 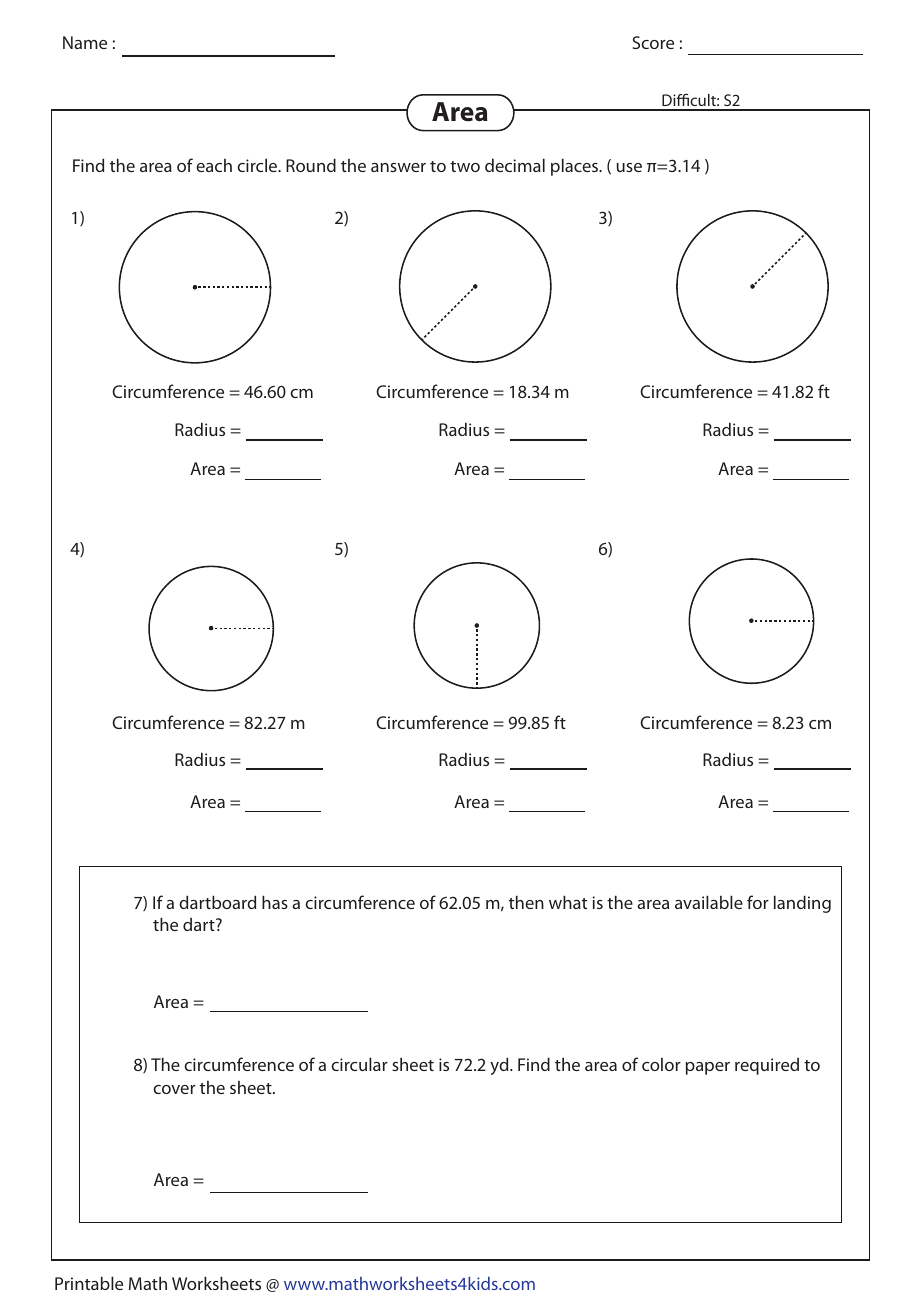 I want to click on Name, so click(x=85, y=42).
